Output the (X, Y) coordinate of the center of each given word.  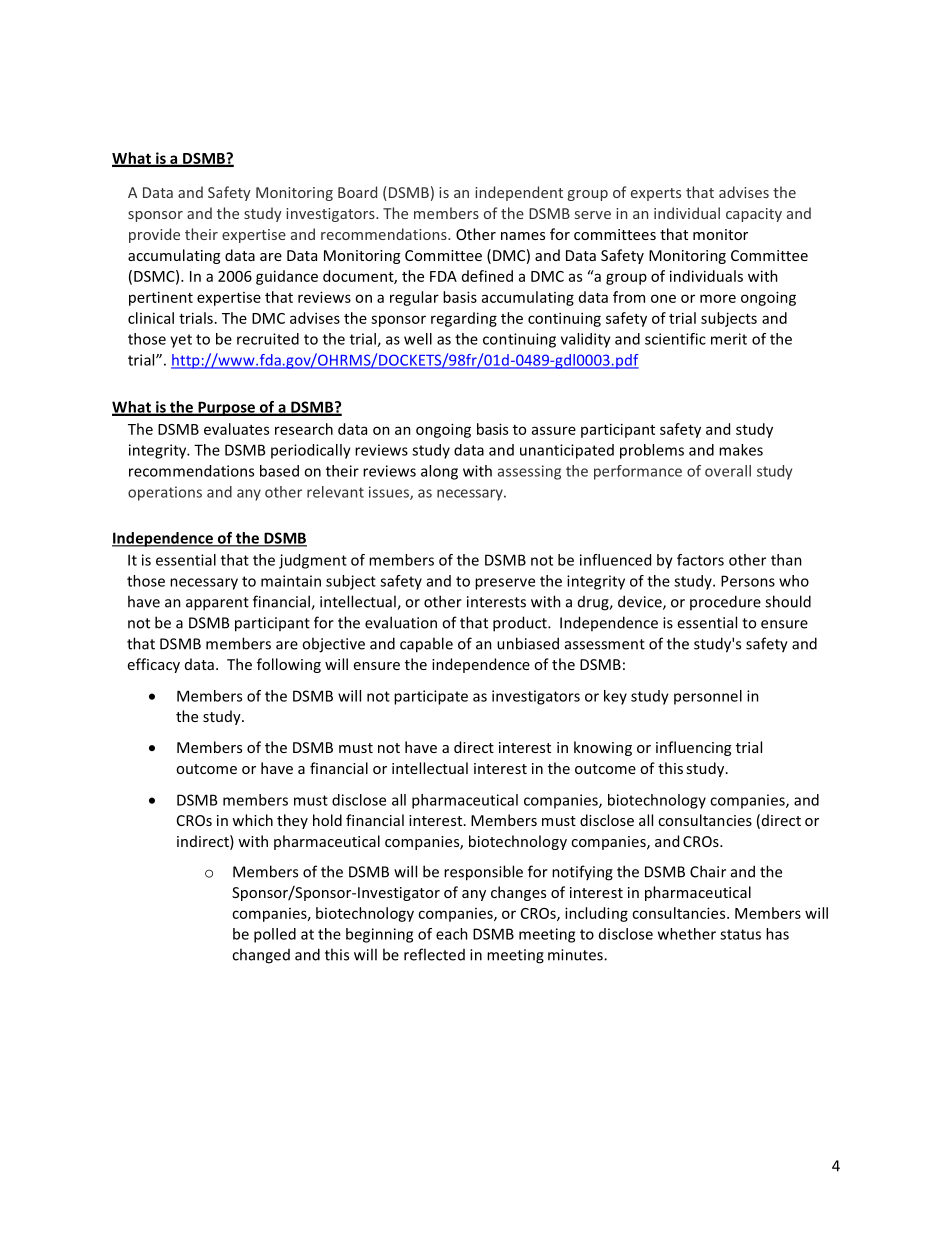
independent (519, 193)
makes (741, 450)
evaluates (236, 429)
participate (431, 697)
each (452, 934)
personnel (708, 697)
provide (154, 235)
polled (275, 935)
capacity (754, 215)
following (289, 665)
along (439, 472)
